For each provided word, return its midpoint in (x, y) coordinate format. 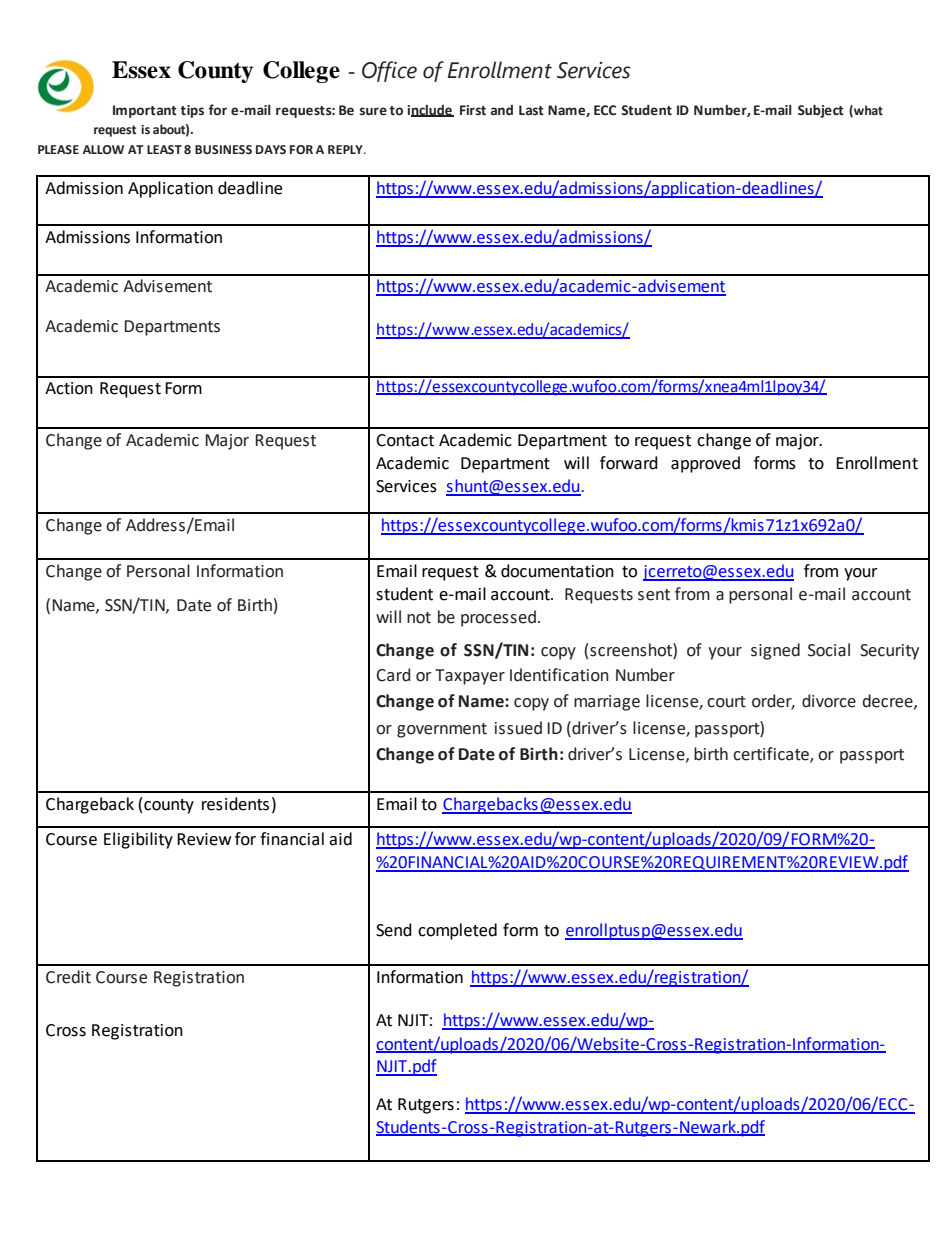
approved (705, 464)
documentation (557, 571)
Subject (821, 111)
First (473, 110)
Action (69, 388)
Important (145, 111)
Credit (68, 977)
